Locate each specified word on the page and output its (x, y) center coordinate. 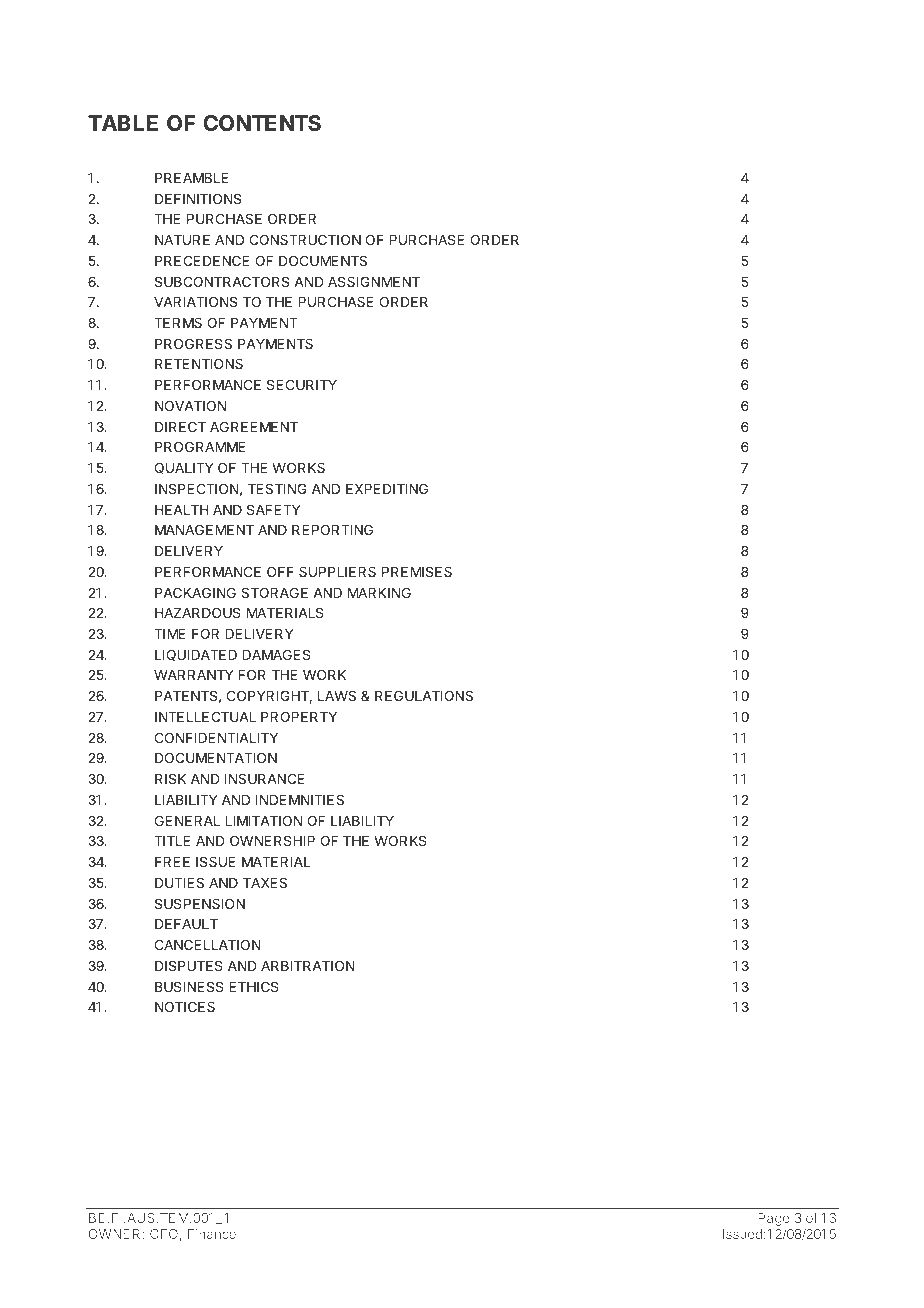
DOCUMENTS (323, 260)
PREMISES (417, 571)
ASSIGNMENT (374, 281)
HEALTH (181, 510)
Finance (212, 1234)
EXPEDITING (387, 488)
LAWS (337, 695)
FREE (172, 862)
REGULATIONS (424, 695)
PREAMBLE (192, 178)
